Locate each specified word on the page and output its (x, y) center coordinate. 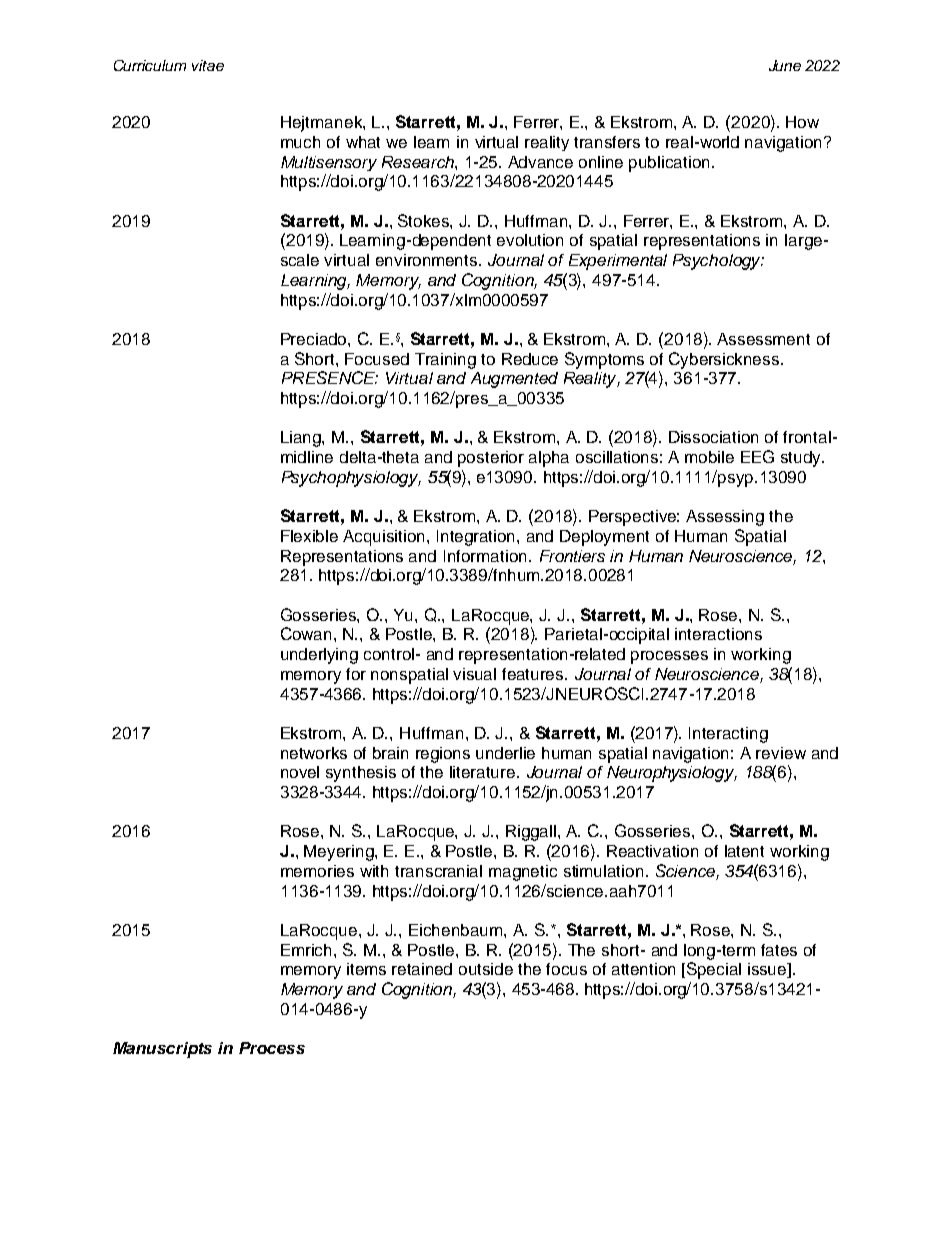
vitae (208, 65)
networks (314, 753)
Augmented (514, 380)
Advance (540, 162)
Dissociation (713, 437)
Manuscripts (162, 1050)
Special (714, 970)
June (785, 65)
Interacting (728, 735)
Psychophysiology (351, 479)
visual (474, 674)
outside (486, 969)
